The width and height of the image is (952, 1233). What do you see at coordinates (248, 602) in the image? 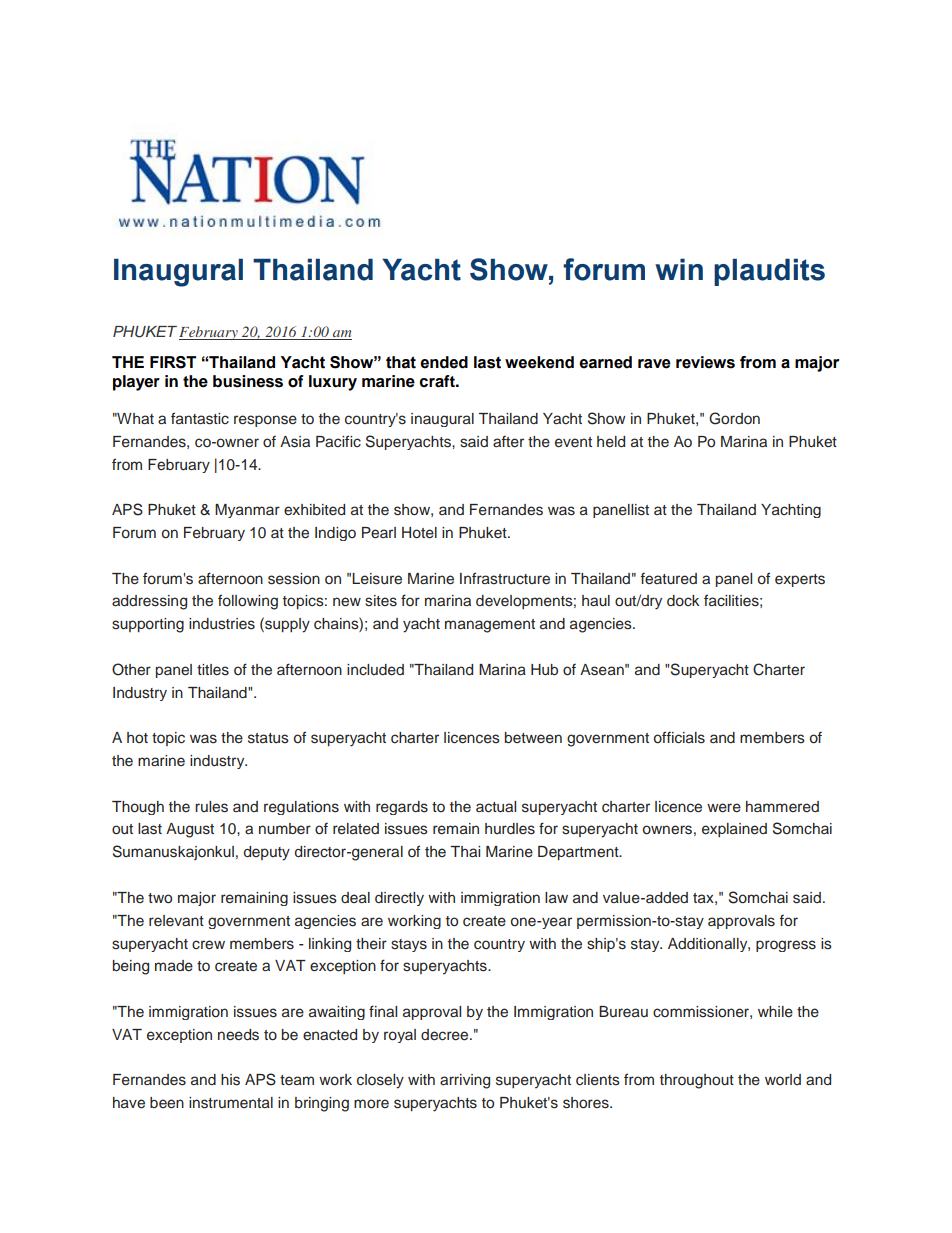
I see `following` at bounding box center [248, 602].
